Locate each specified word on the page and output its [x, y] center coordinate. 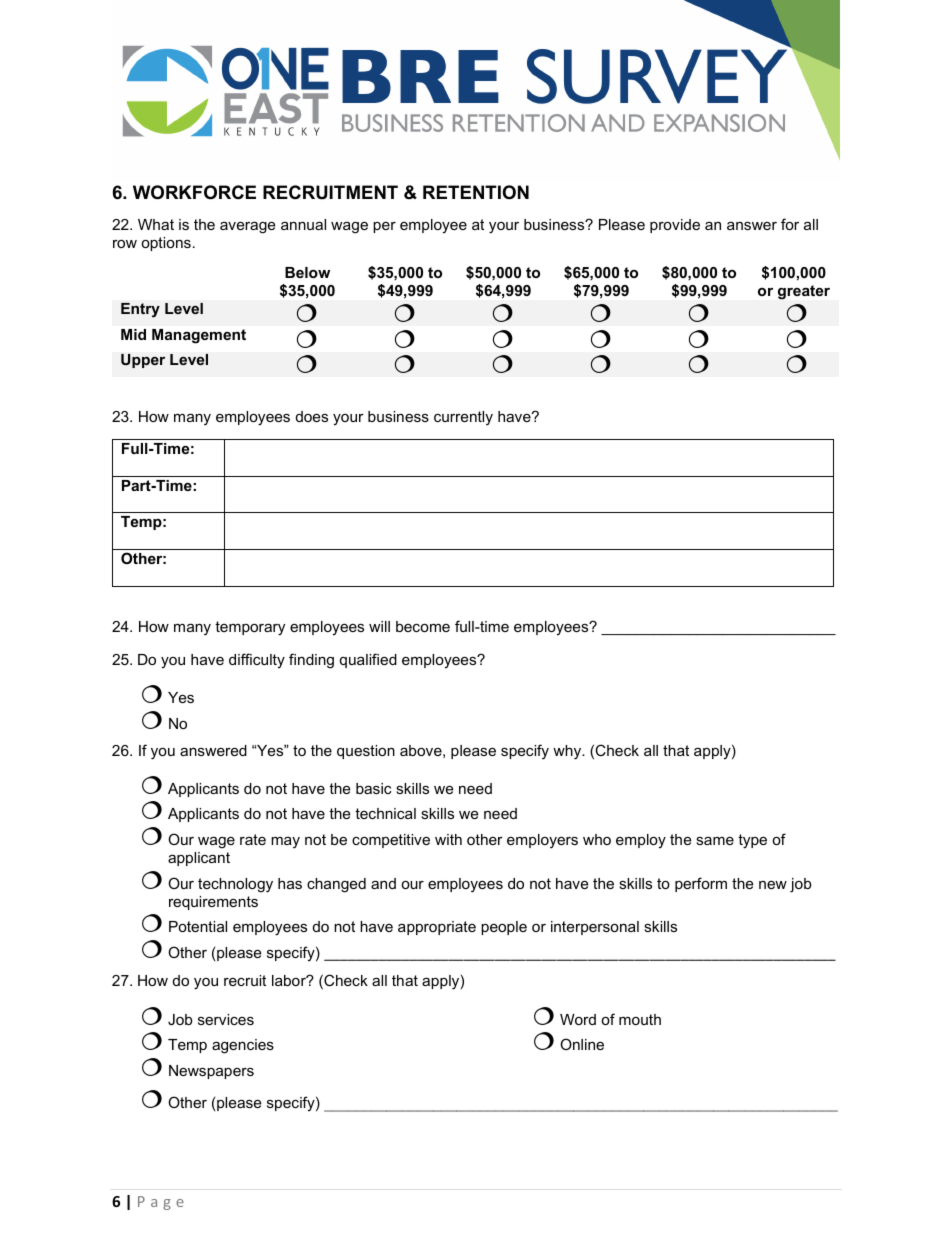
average [247, 227]
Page [161, 1203]
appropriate [437, 928]
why [568, 752]
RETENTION [476, 192]
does [312, 416]
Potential [198, 926]
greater [804, 292]
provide [675, 226]
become [423, 626]
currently [463, 418]
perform [701, 884]
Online [582, 1044]
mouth [640, 1019]
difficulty [257, 661]
